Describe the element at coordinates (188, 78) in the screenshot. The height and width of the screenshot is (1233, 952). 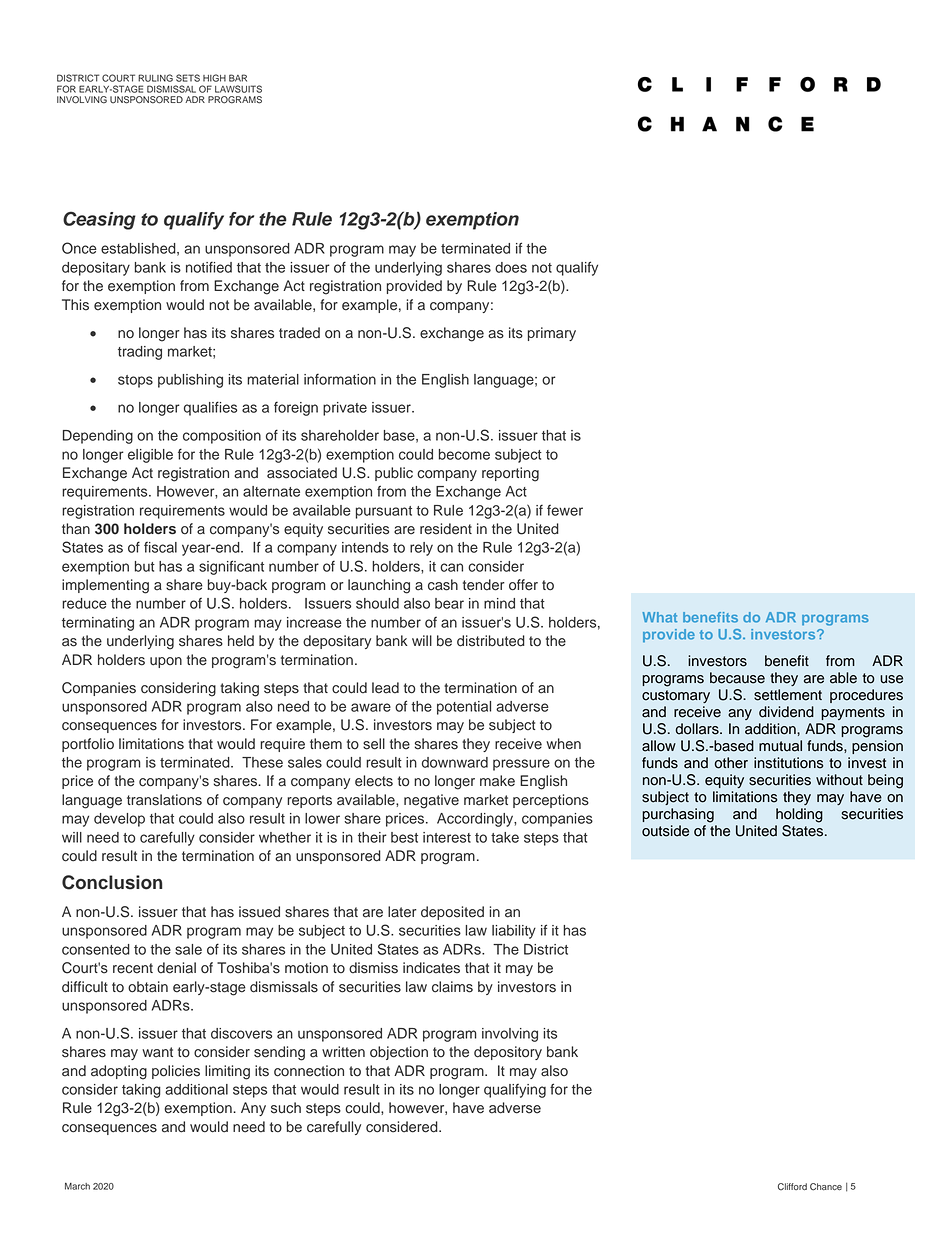
I see `SETS` at that location.
